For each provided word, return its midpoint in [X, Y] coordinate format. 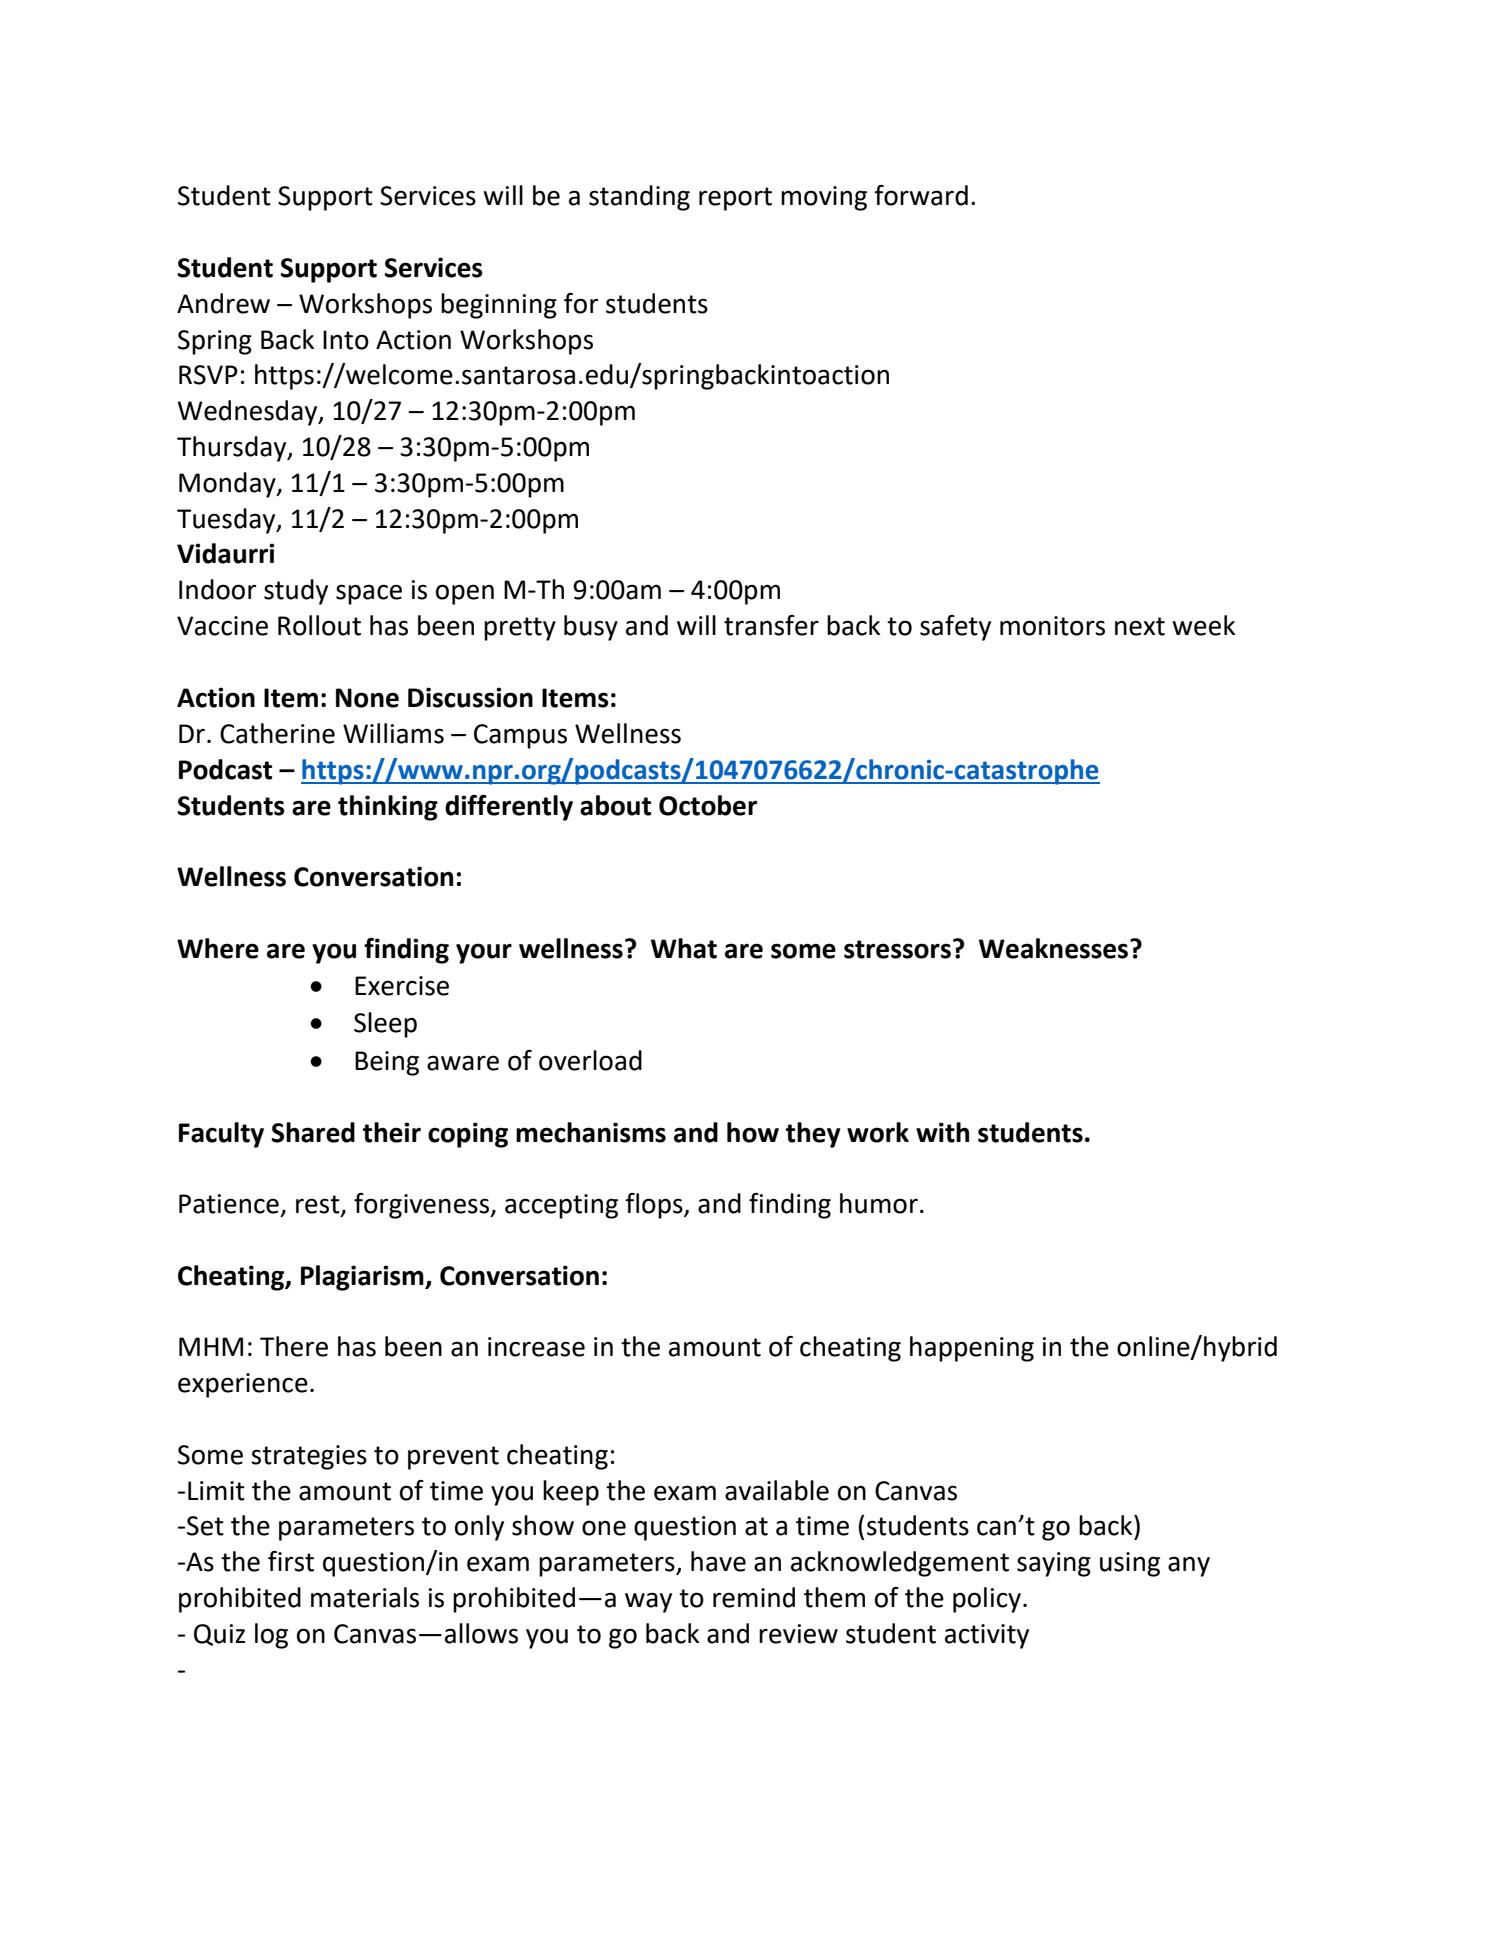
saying [1054, 1564]
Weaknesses [1055, 948]
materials [365, 1597]
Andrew [223, 303]
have [718, 1561]
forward [921, 195]
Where [218, 948]
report [735, 199]
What [684, 948]
